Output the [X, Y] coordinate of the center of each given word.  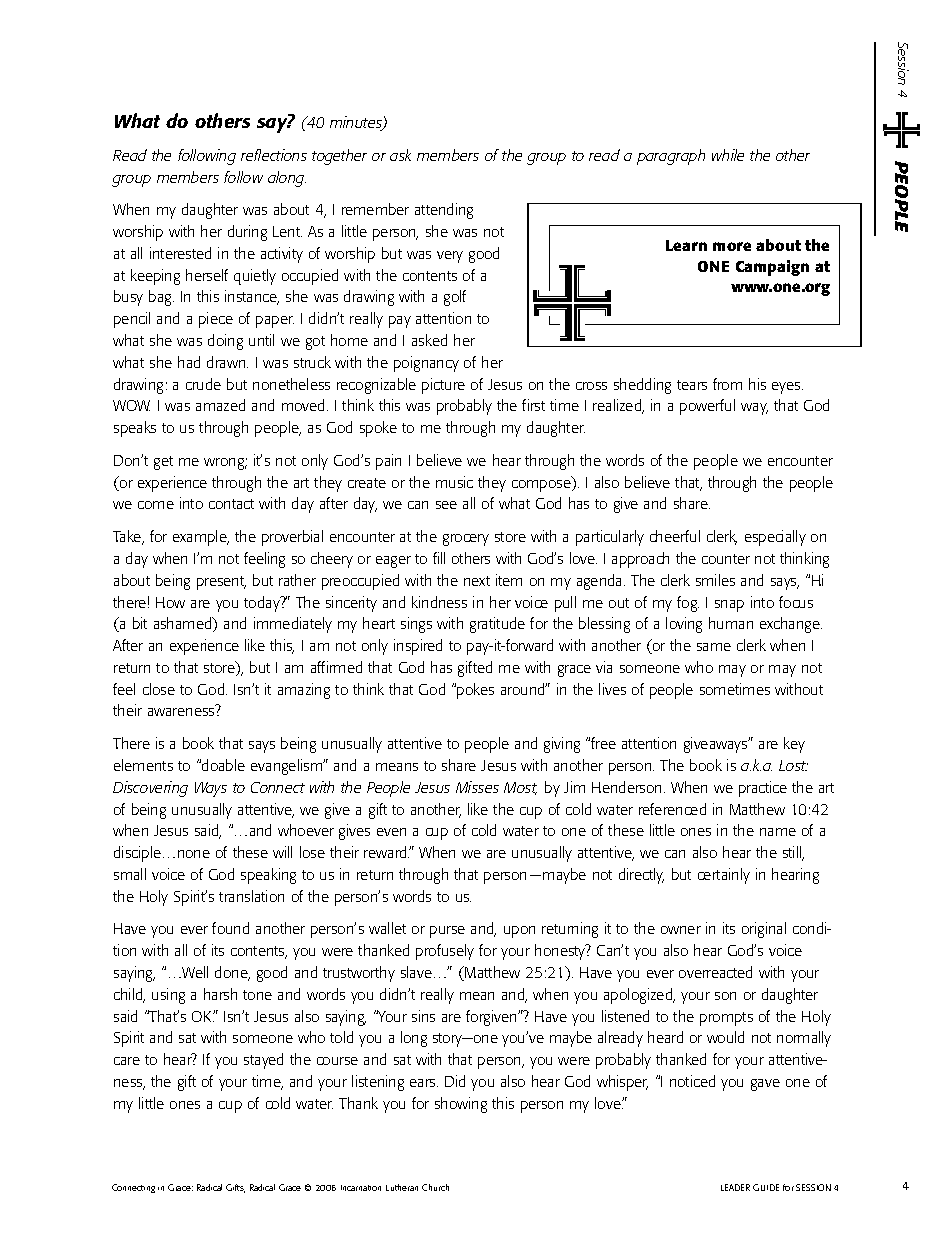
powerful [707, 407]
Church [435, 1187]
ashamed [184, 624]
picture [443, 386]
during [247, 233]
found [230, 928]
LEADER [735, 1187]
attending [444, 211]
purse [447, 932]
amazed [220, 405]
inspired [418, 647]
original [764, 930]
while [728, 155]
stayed [263, 1061]
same [714, 647]
